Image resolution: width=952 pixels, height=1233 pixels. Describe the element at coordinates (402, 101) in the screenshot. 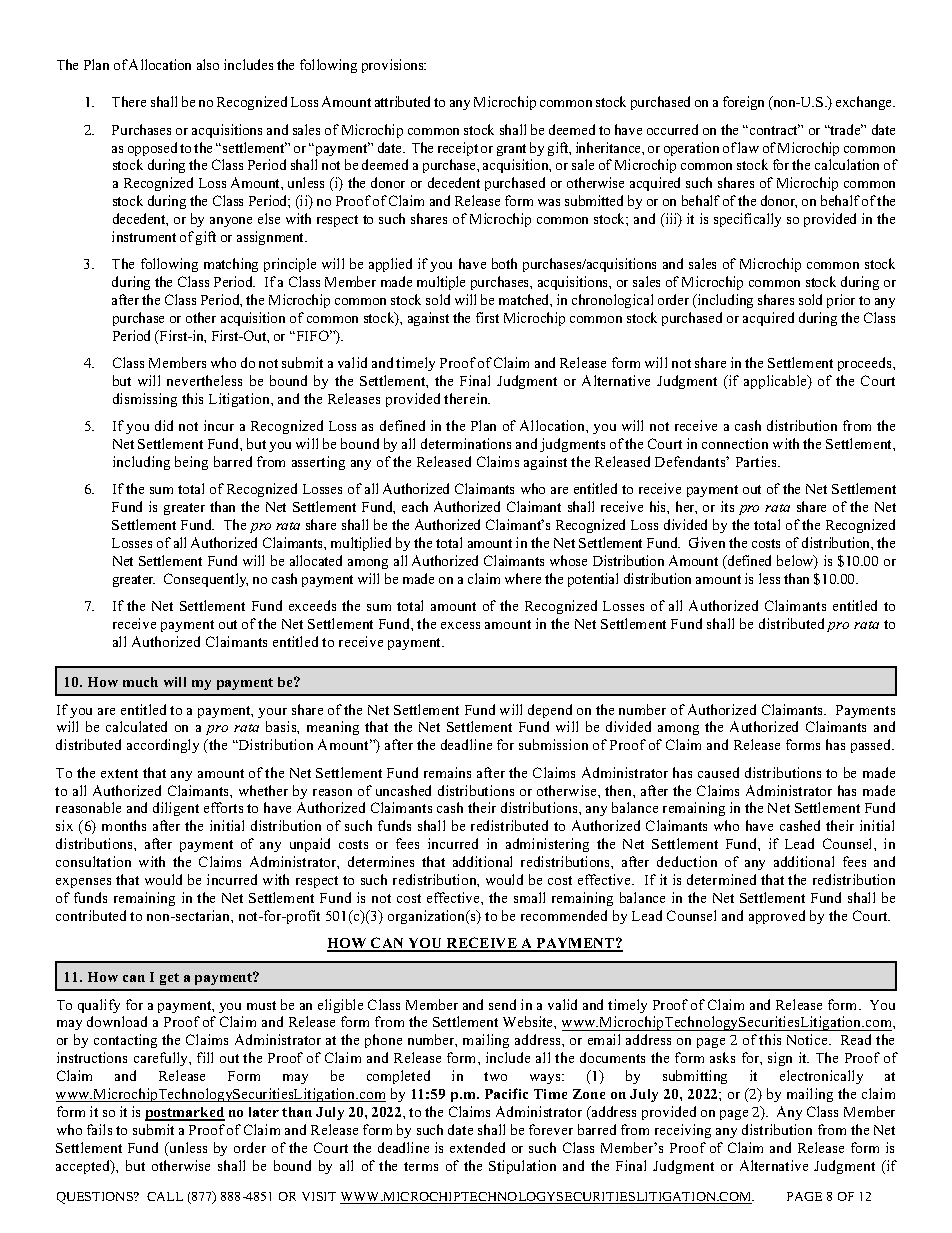

I see `attributed` at that location.
